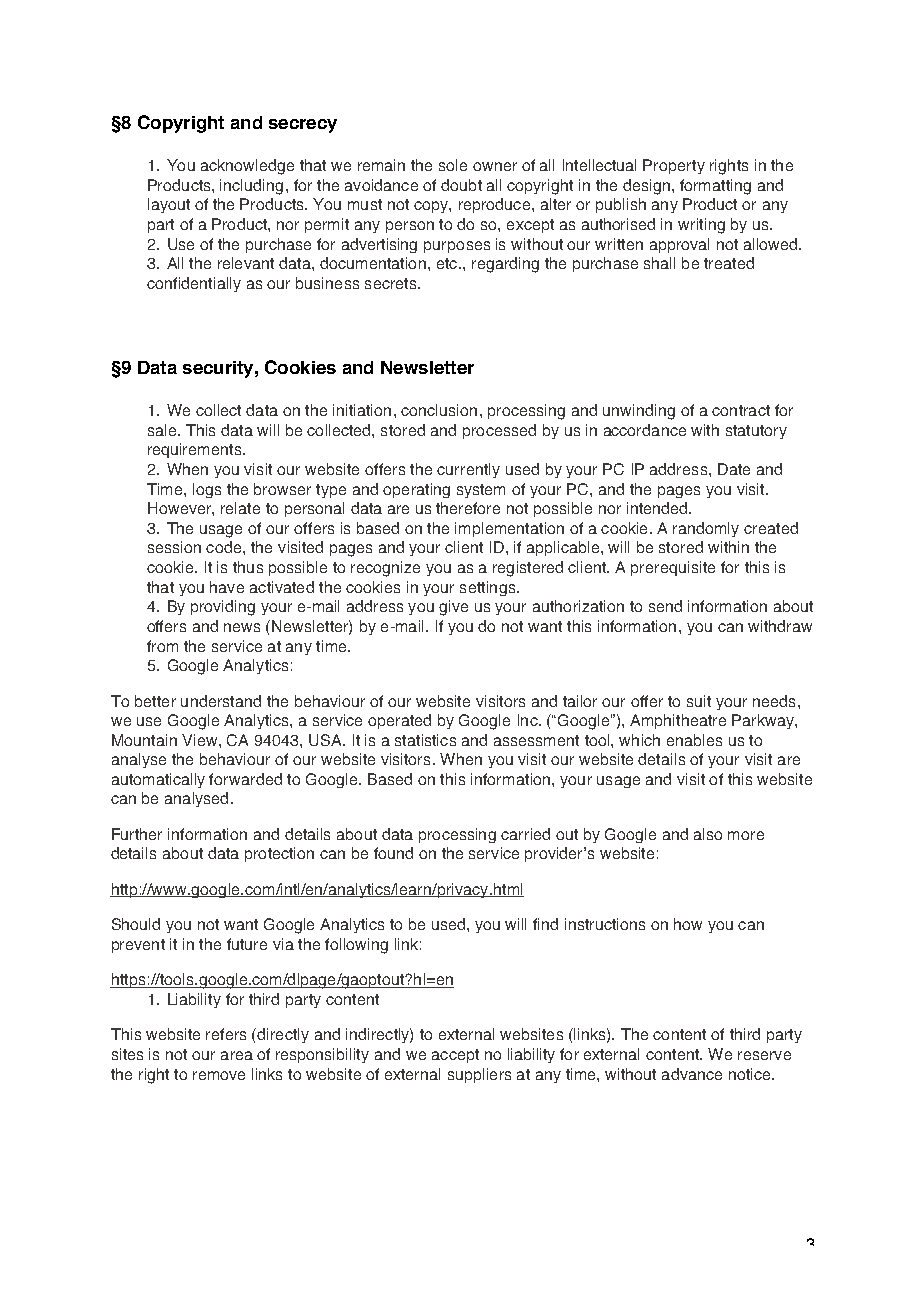  Describe the element at coordinates (468, 470) in the document. I see `currently` at that location.
